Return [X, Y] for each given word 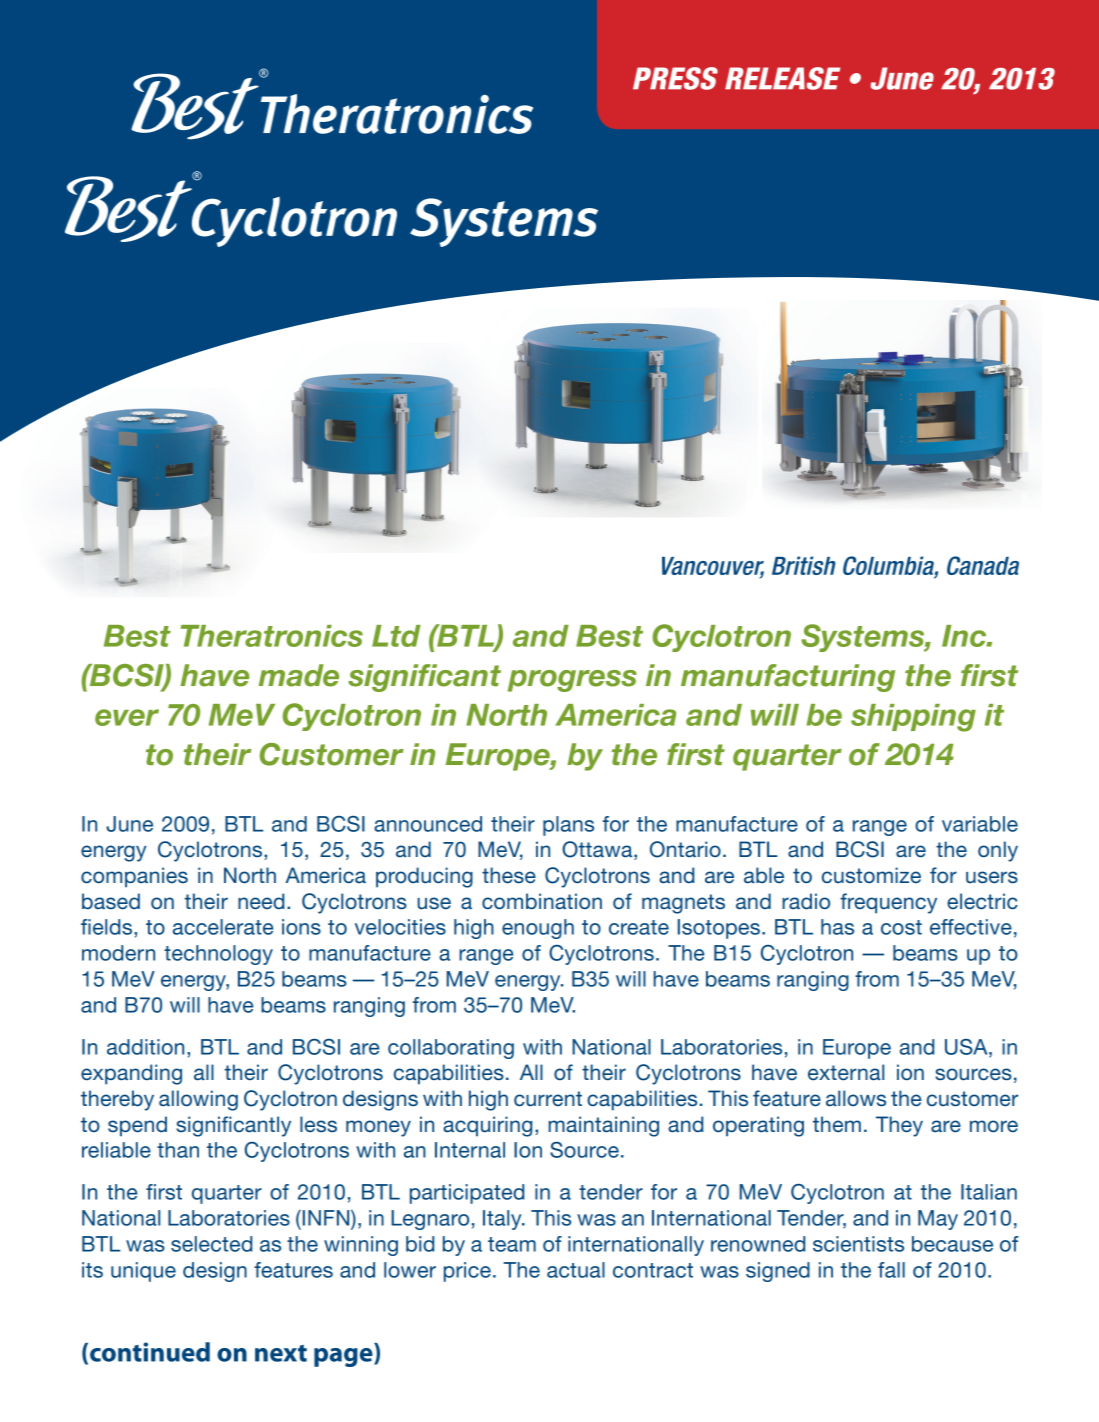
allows [856, 1098]
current [548, 1099]
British [804, 565]
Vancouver [713, 567]
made [299, 675]
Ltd [396, 636]
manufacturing [788, 678]
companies [134, 877]
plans [568, 826]
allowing [198, 1100]
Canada [983, 565]
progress [572, 681]
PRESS [675, 78]
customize [871, 875]
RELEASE [782, 78]
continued [150, 1352]
